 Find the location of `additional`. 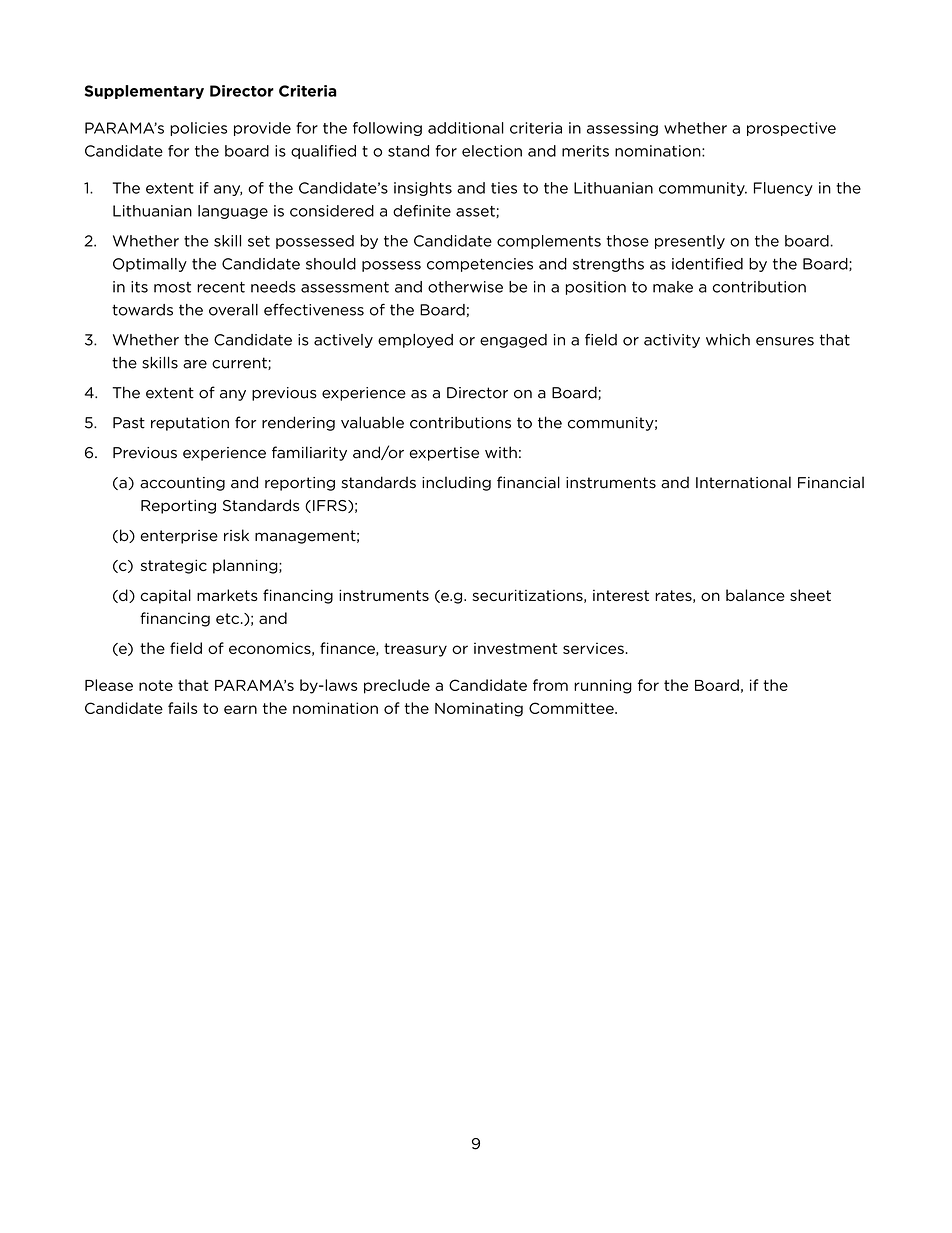

additional is located at coordinates (466, 128).
